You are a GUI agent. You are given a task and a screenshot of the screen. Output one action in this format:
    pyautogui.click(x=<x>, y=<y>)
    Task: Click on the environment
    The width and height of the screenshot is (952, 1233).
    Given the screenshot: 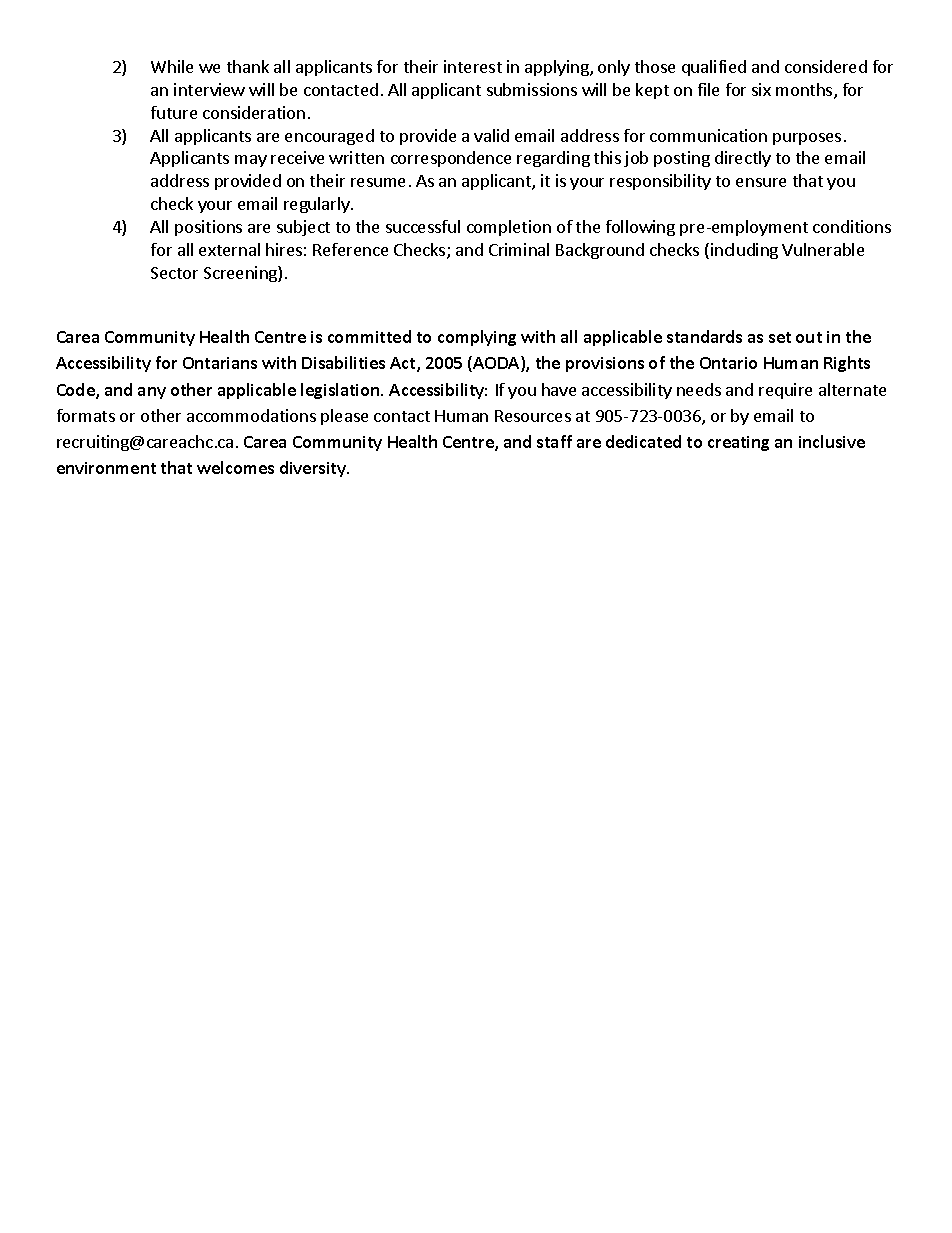 What is the action you would take?
    pyautogui.click(x=106, y=468)
